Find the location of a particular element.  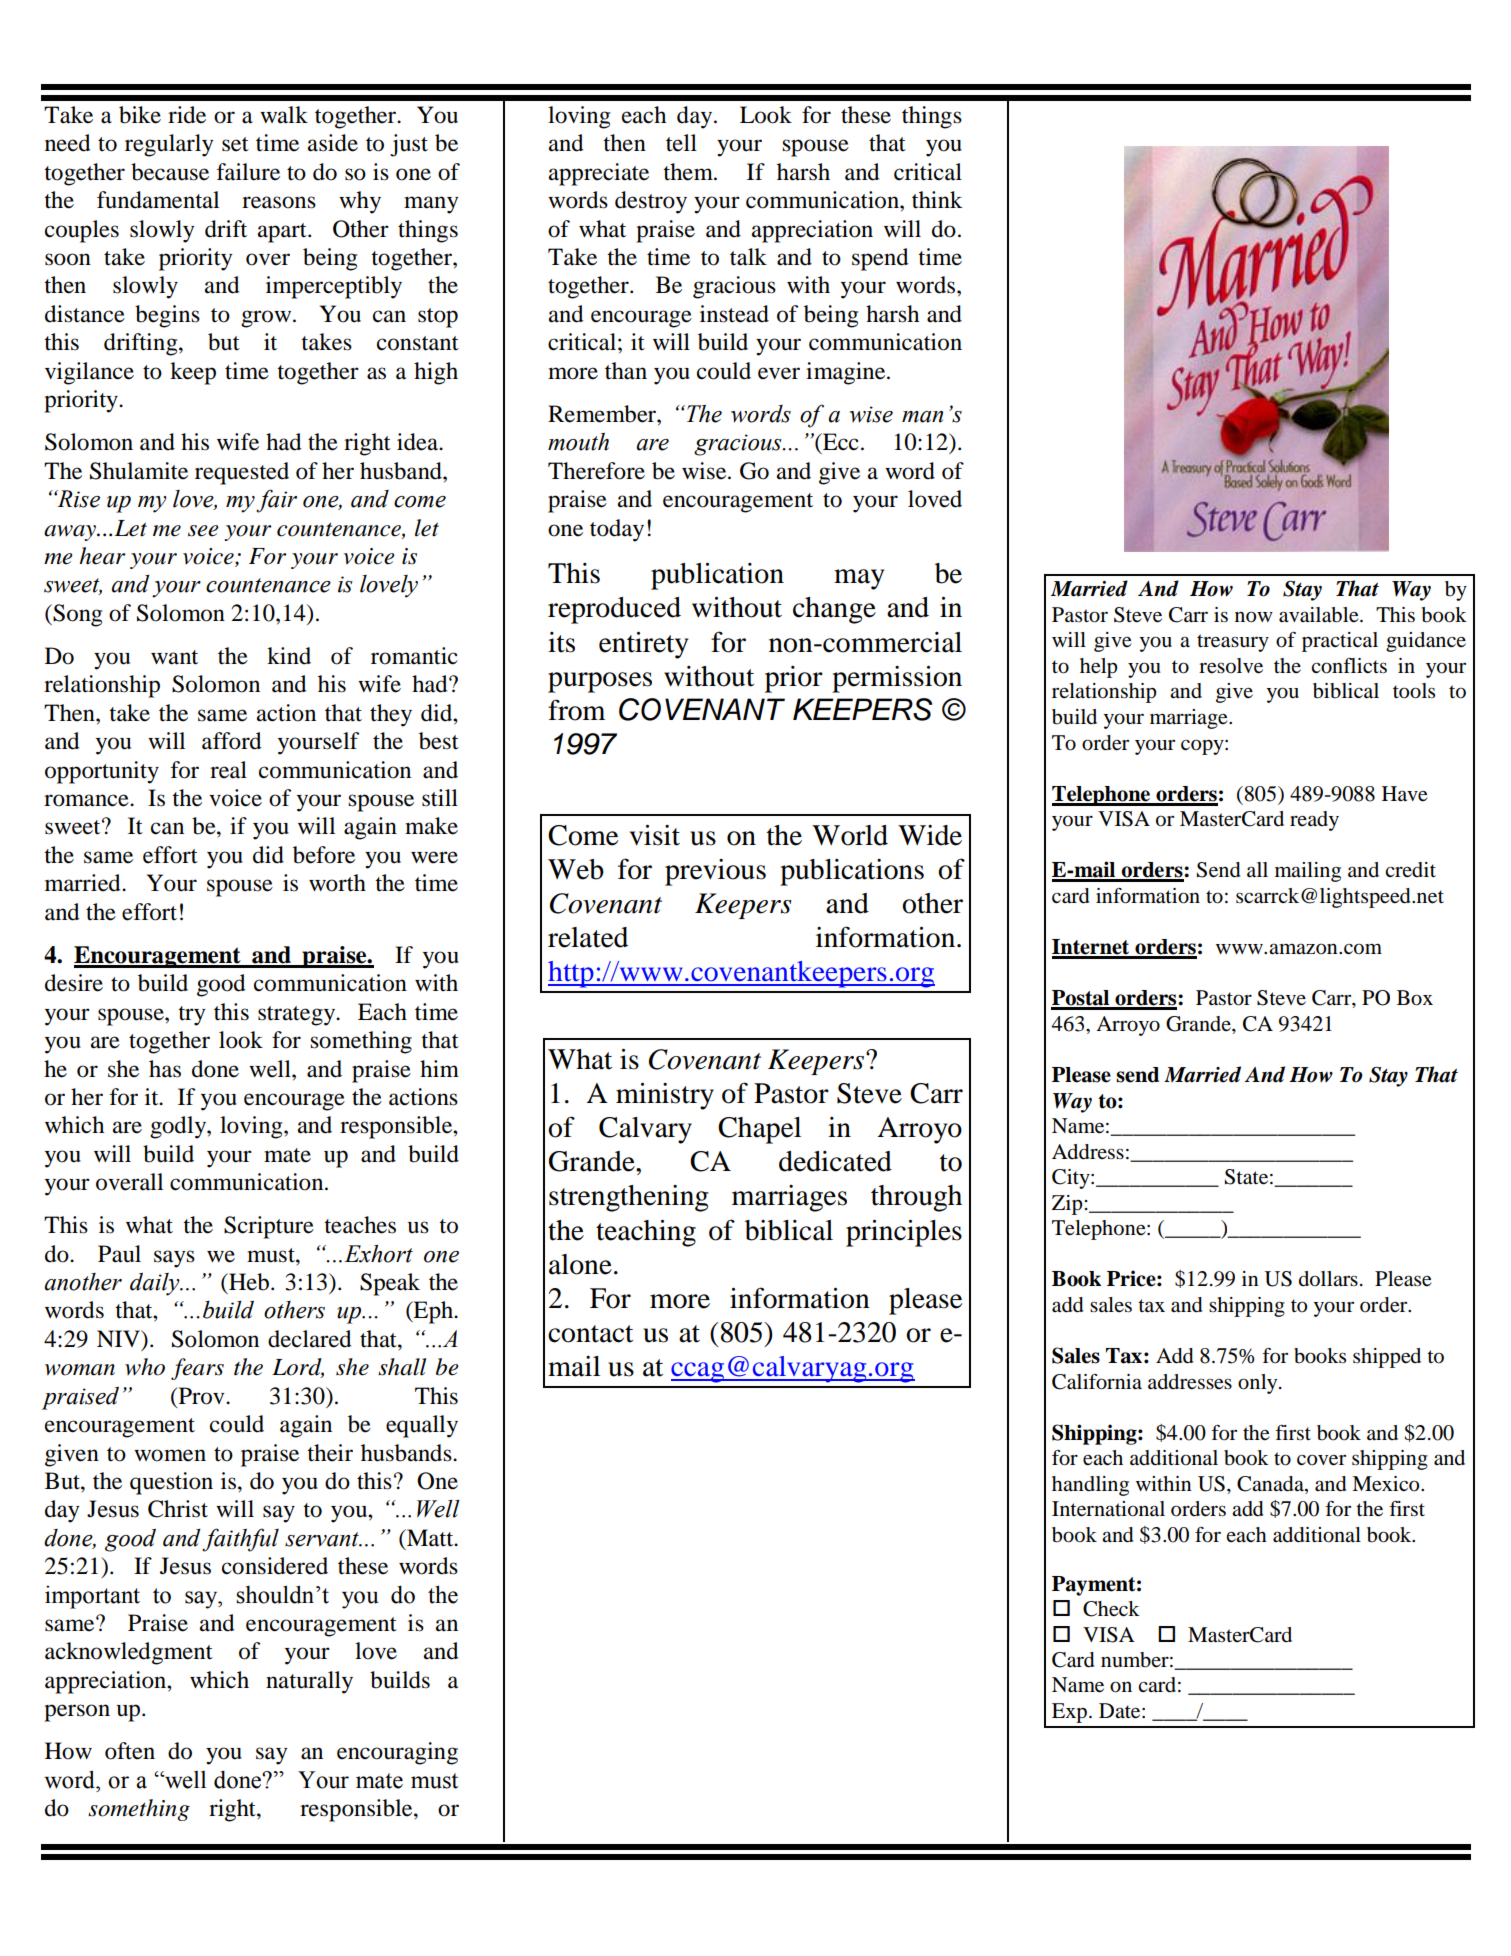

credit is located at coordinates (1410, 870).
